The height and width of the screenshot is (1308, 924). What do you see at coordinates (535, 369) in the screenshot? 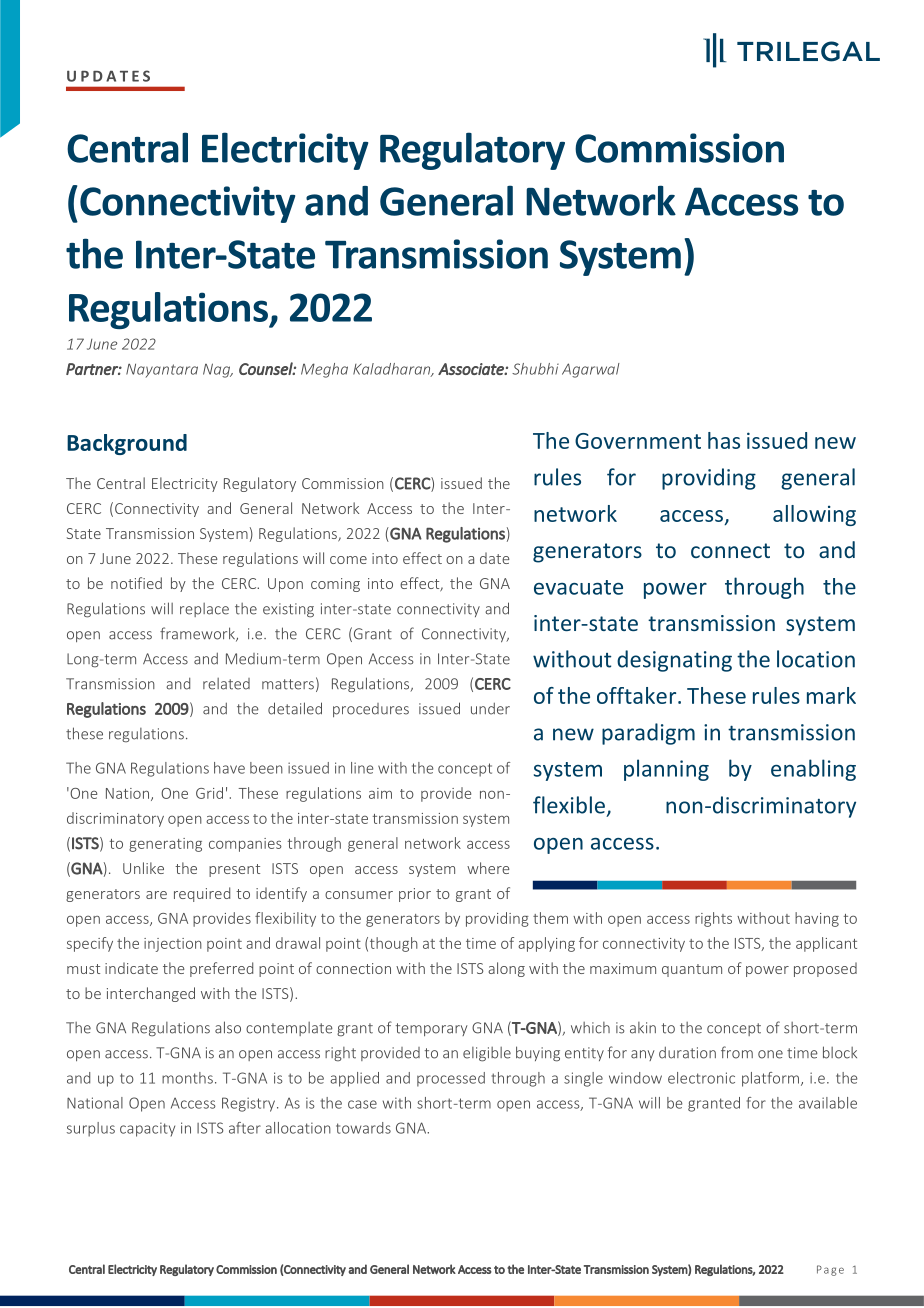
I see `Shubhi` at bounding box center [535, 369].
